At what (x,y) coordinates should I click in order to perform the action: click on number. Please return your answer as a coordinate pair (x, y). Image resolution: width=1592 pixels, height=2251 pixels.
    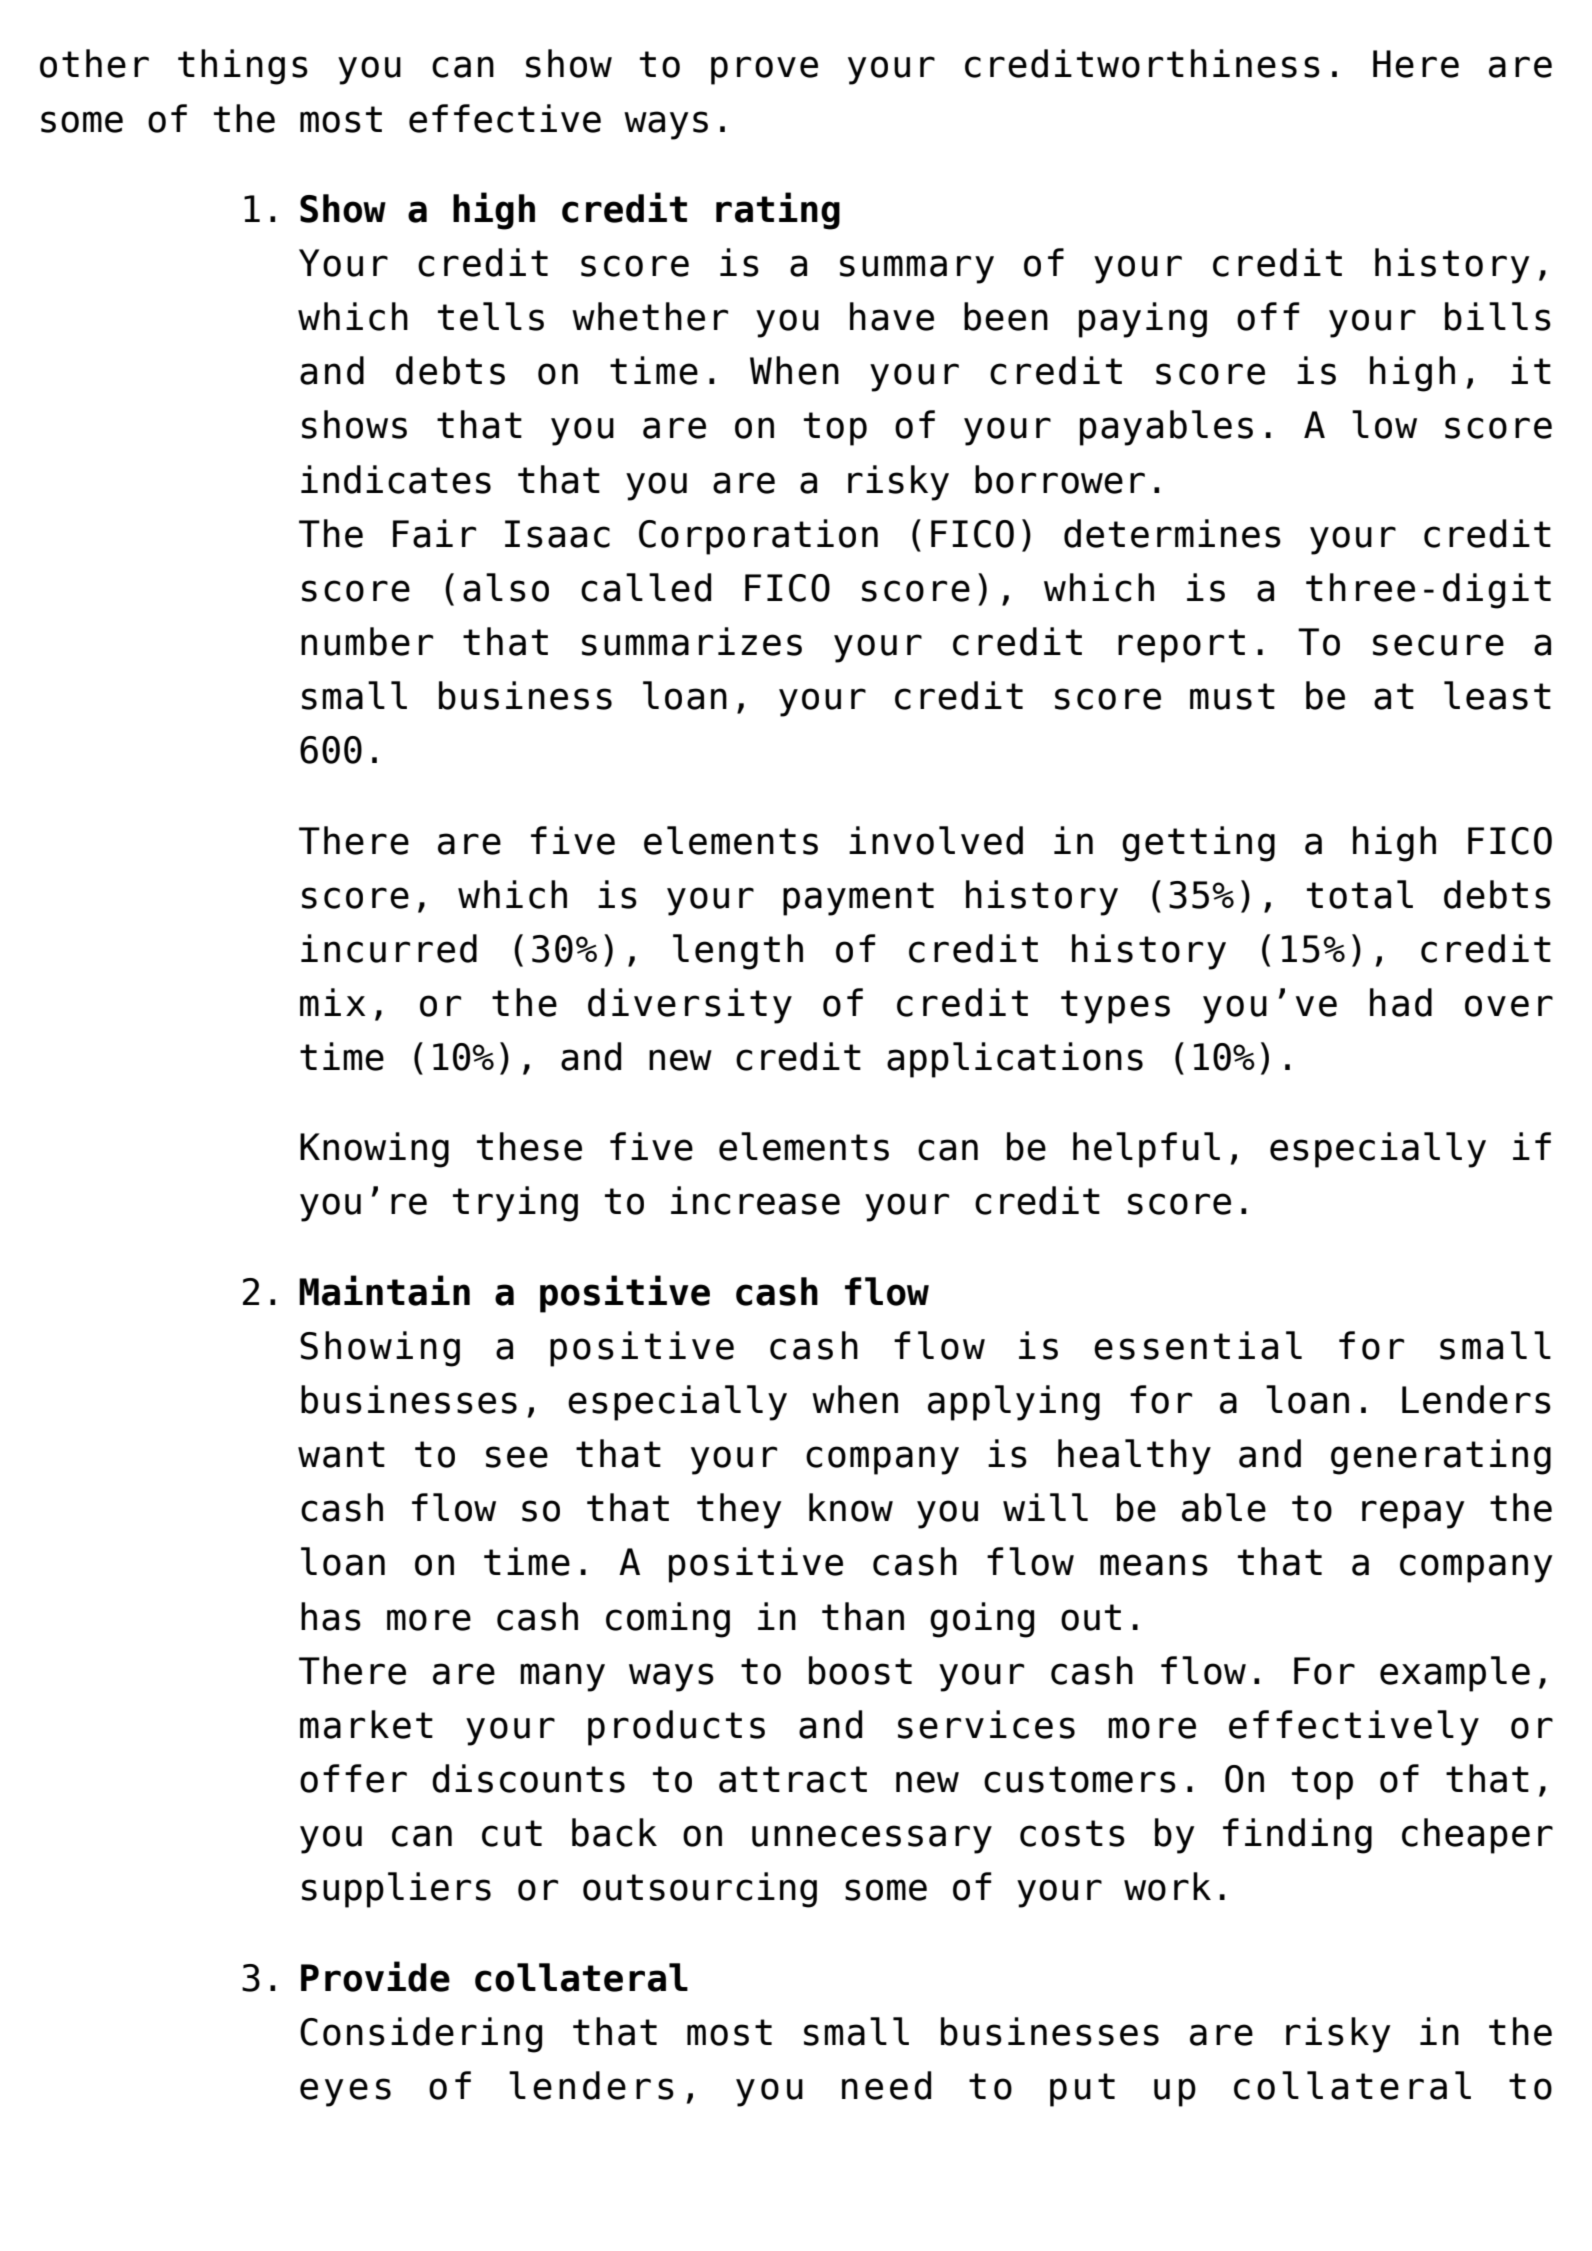
    Looking at the image, I should click on (367, 641).
